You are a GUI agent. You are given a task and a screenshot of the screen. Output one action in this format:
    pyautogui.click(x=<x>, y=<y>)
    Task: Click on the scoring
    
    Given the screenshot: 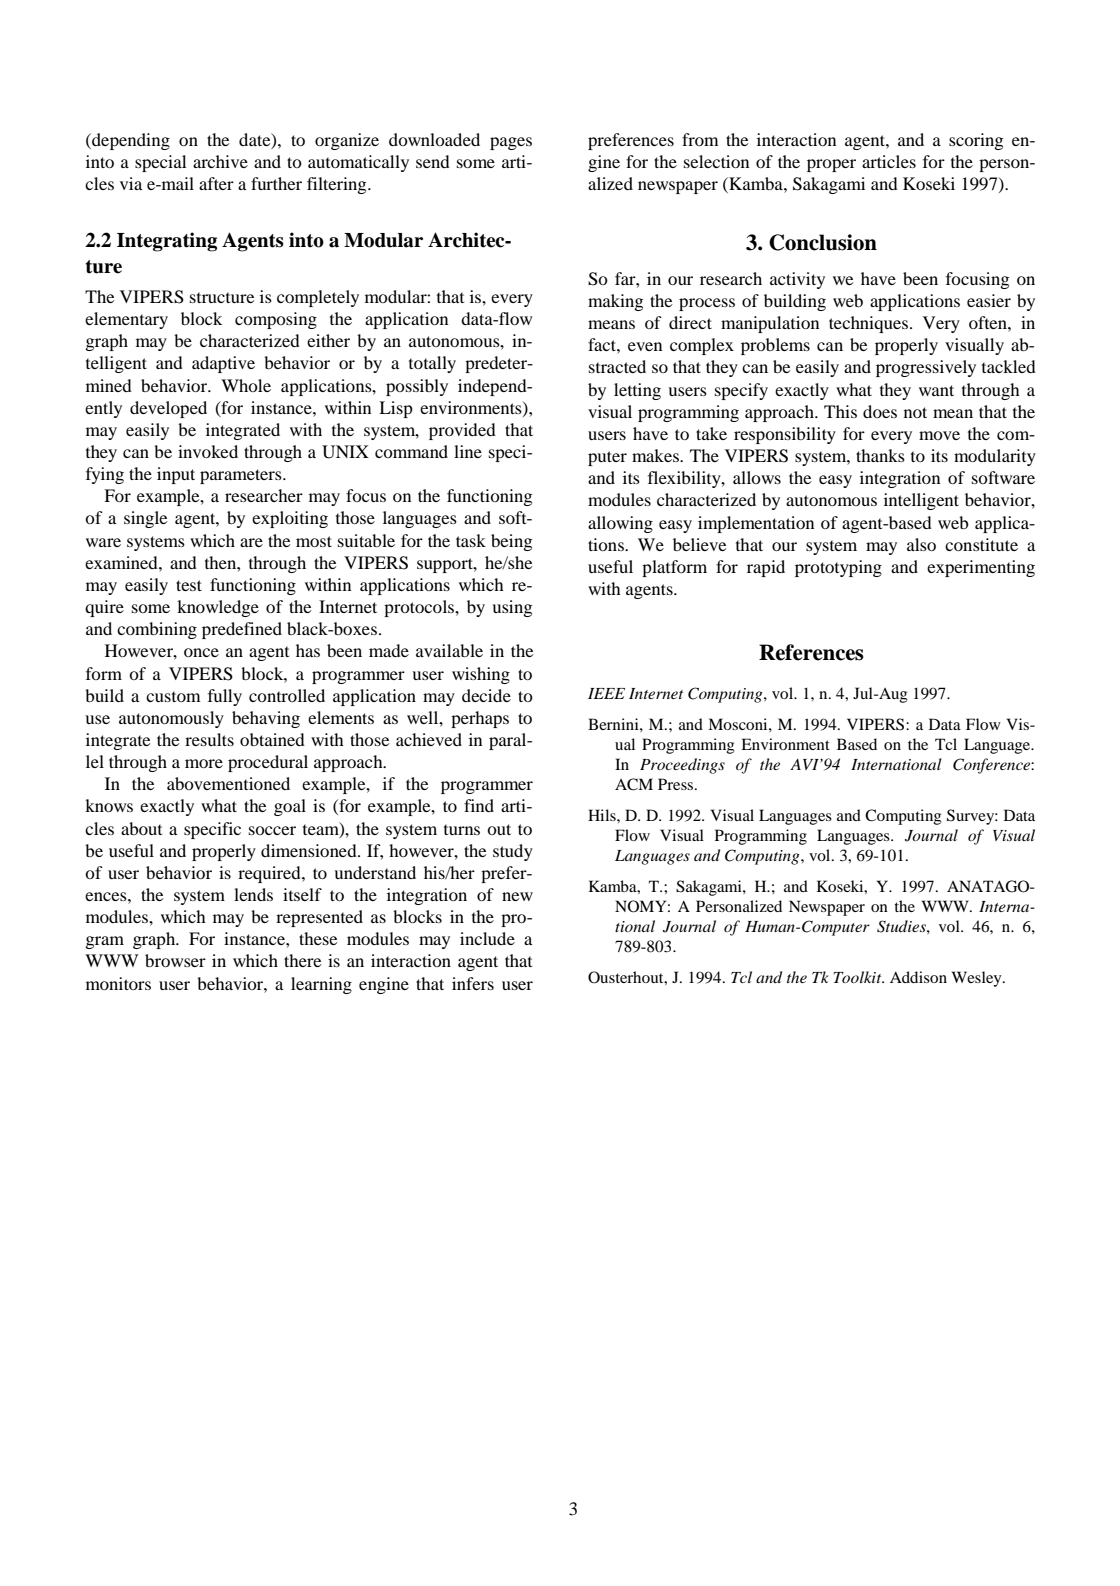 What is the action you would take?
    pyautogui.click(x=976, y=141)
